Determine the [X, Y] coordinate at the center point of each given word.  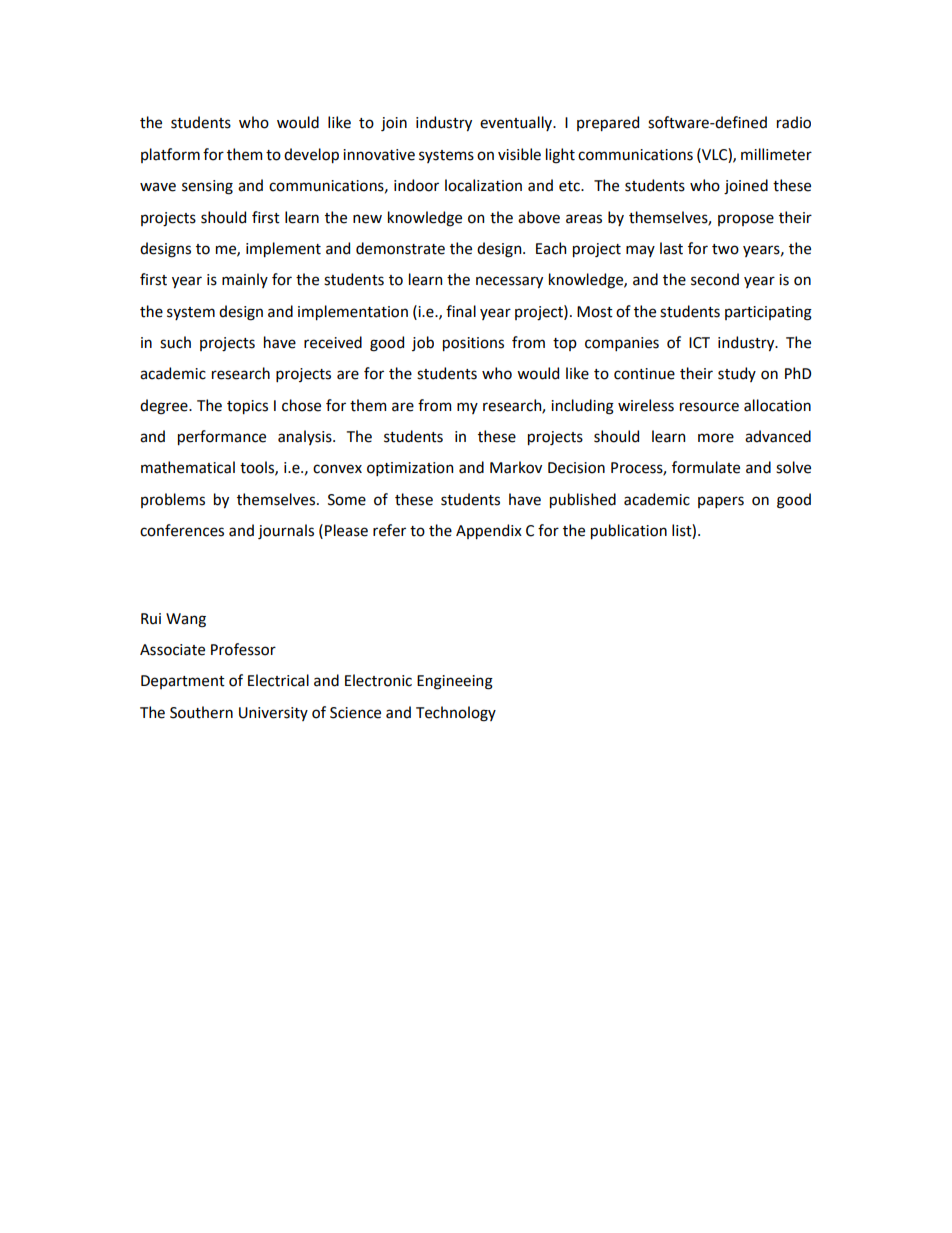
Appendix [489, 531]
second [715, 279]
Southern [201, 712]
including [582, 407]
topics [247, 407]
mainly [245, 280]
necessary [509, 282]
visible [519, 154]
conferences [182, 530]
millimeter [776, 154]
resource [709, 407]
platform [170, 155]
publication [629, 531]
